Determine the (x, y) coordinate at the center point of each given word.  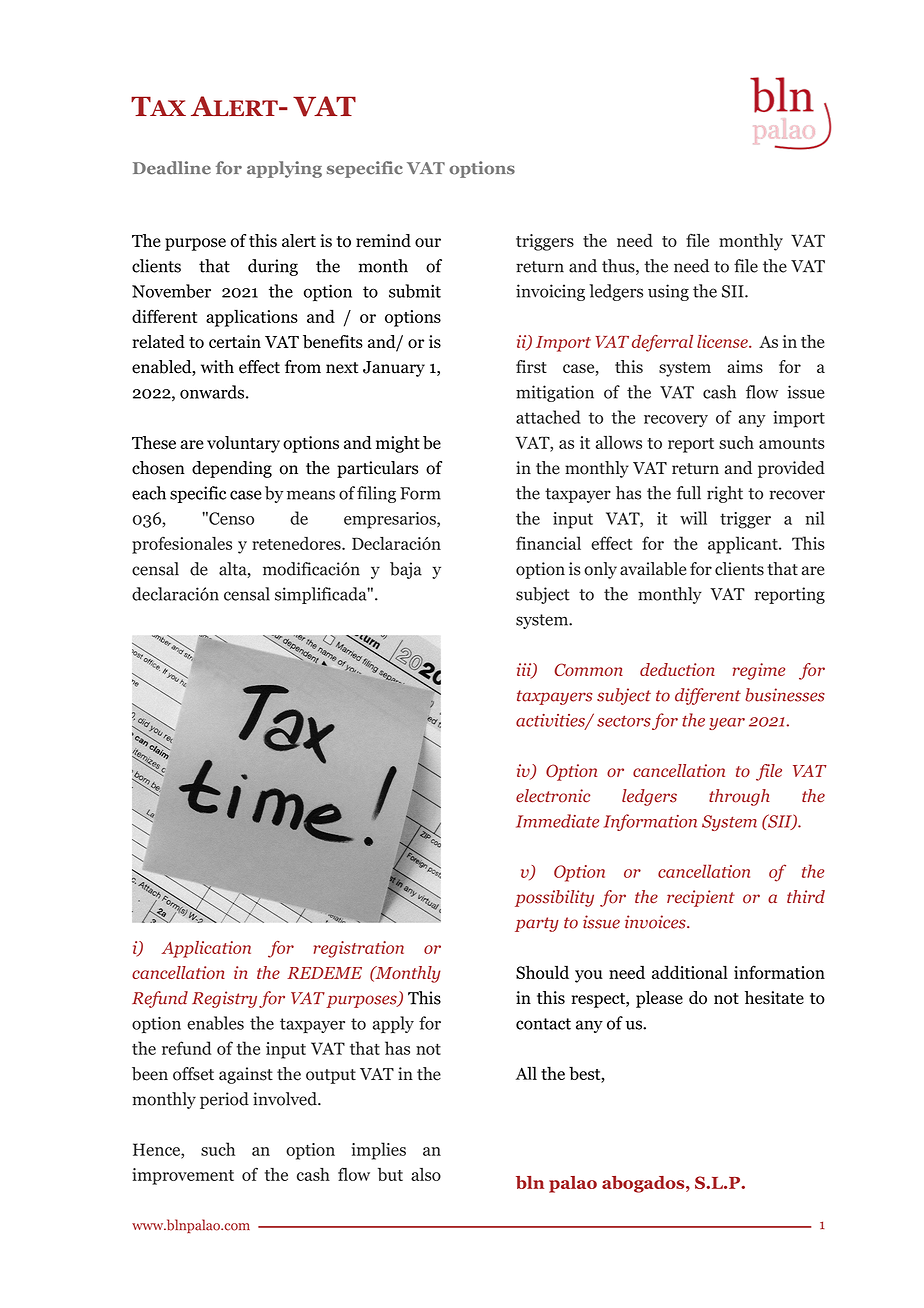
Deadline (172, 168)
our (428, 243)
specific (198, 494)
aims (745, 366)
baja (406, 570)
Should (542, 972)
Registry (224, 999)
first (531, 366)
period (224, 1100)
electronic (553, 796)
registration (359, 949)
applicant (744, 545)
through (739, 797)
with (217, 367)
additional (690, 972)
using (668, 292)
